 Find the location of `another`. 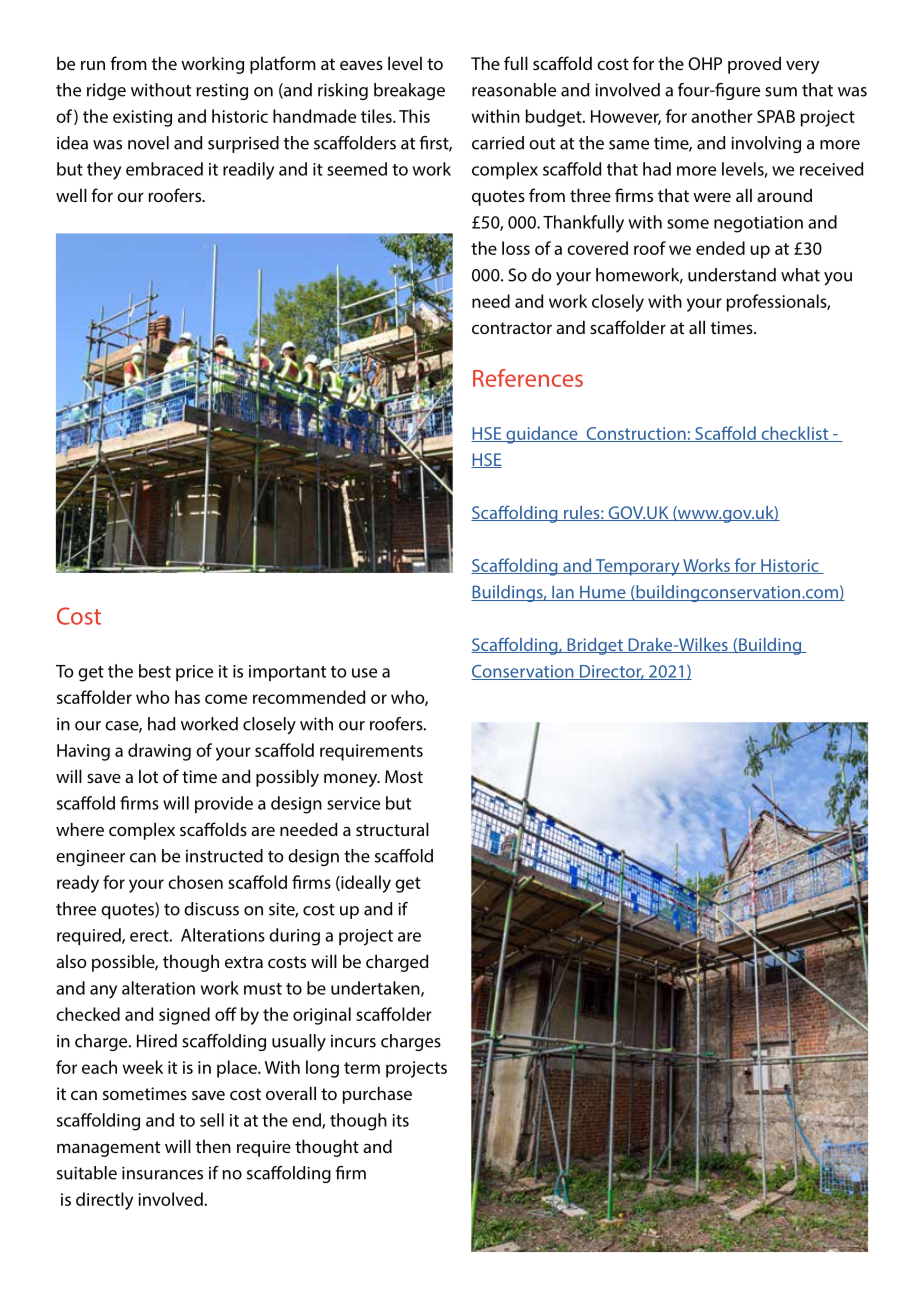

another is located at coordinates (722, 116).
